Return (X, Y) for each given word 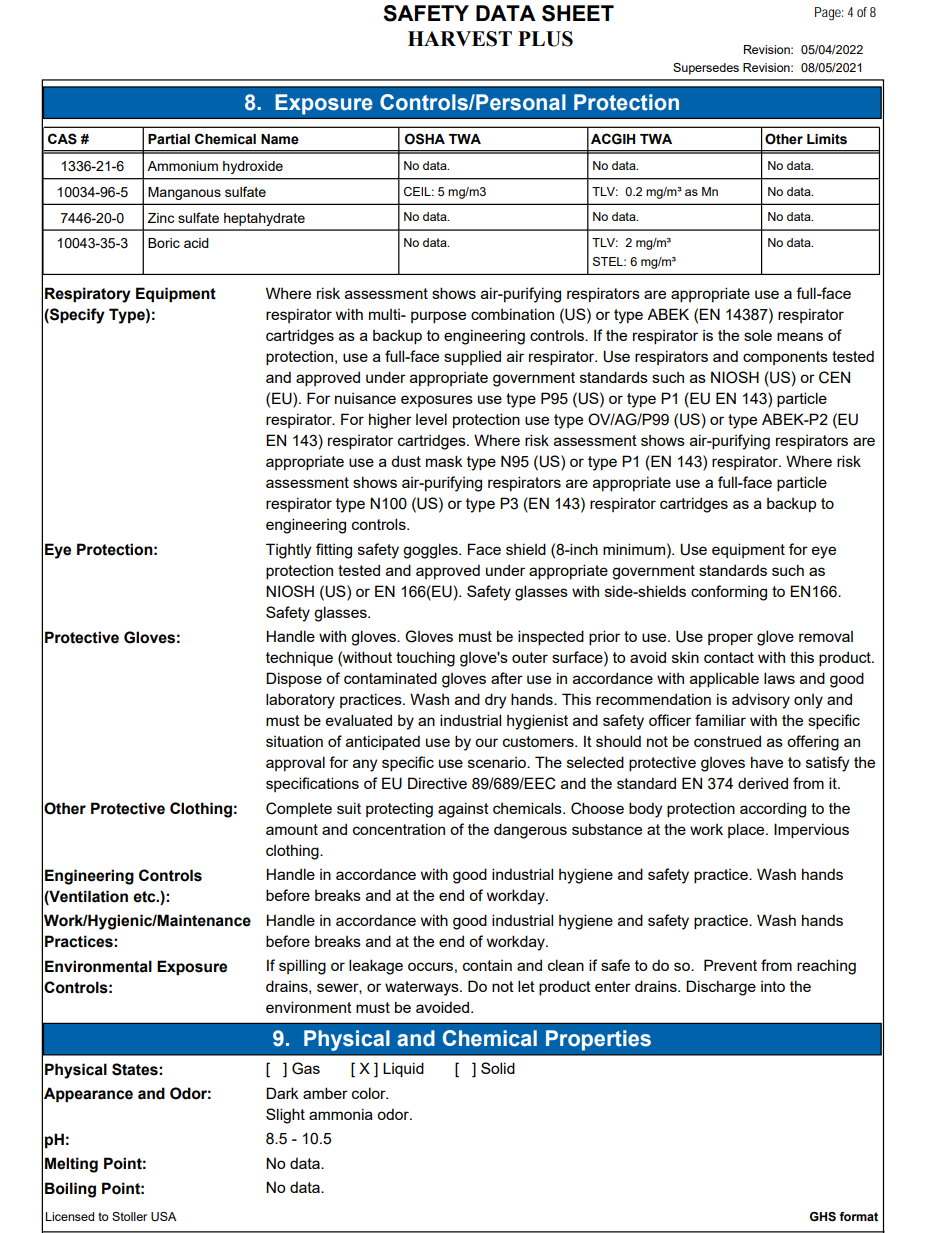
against (463, 810)
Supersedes (706, 69)
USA (164, 1216)
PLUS (545, 39)
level (431, 419)
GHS (823, 1216)
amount (292, 829)
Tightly (288, 551)
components (785, 358)
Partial (169, 139)
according (773, 810)
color (370, 1093)
